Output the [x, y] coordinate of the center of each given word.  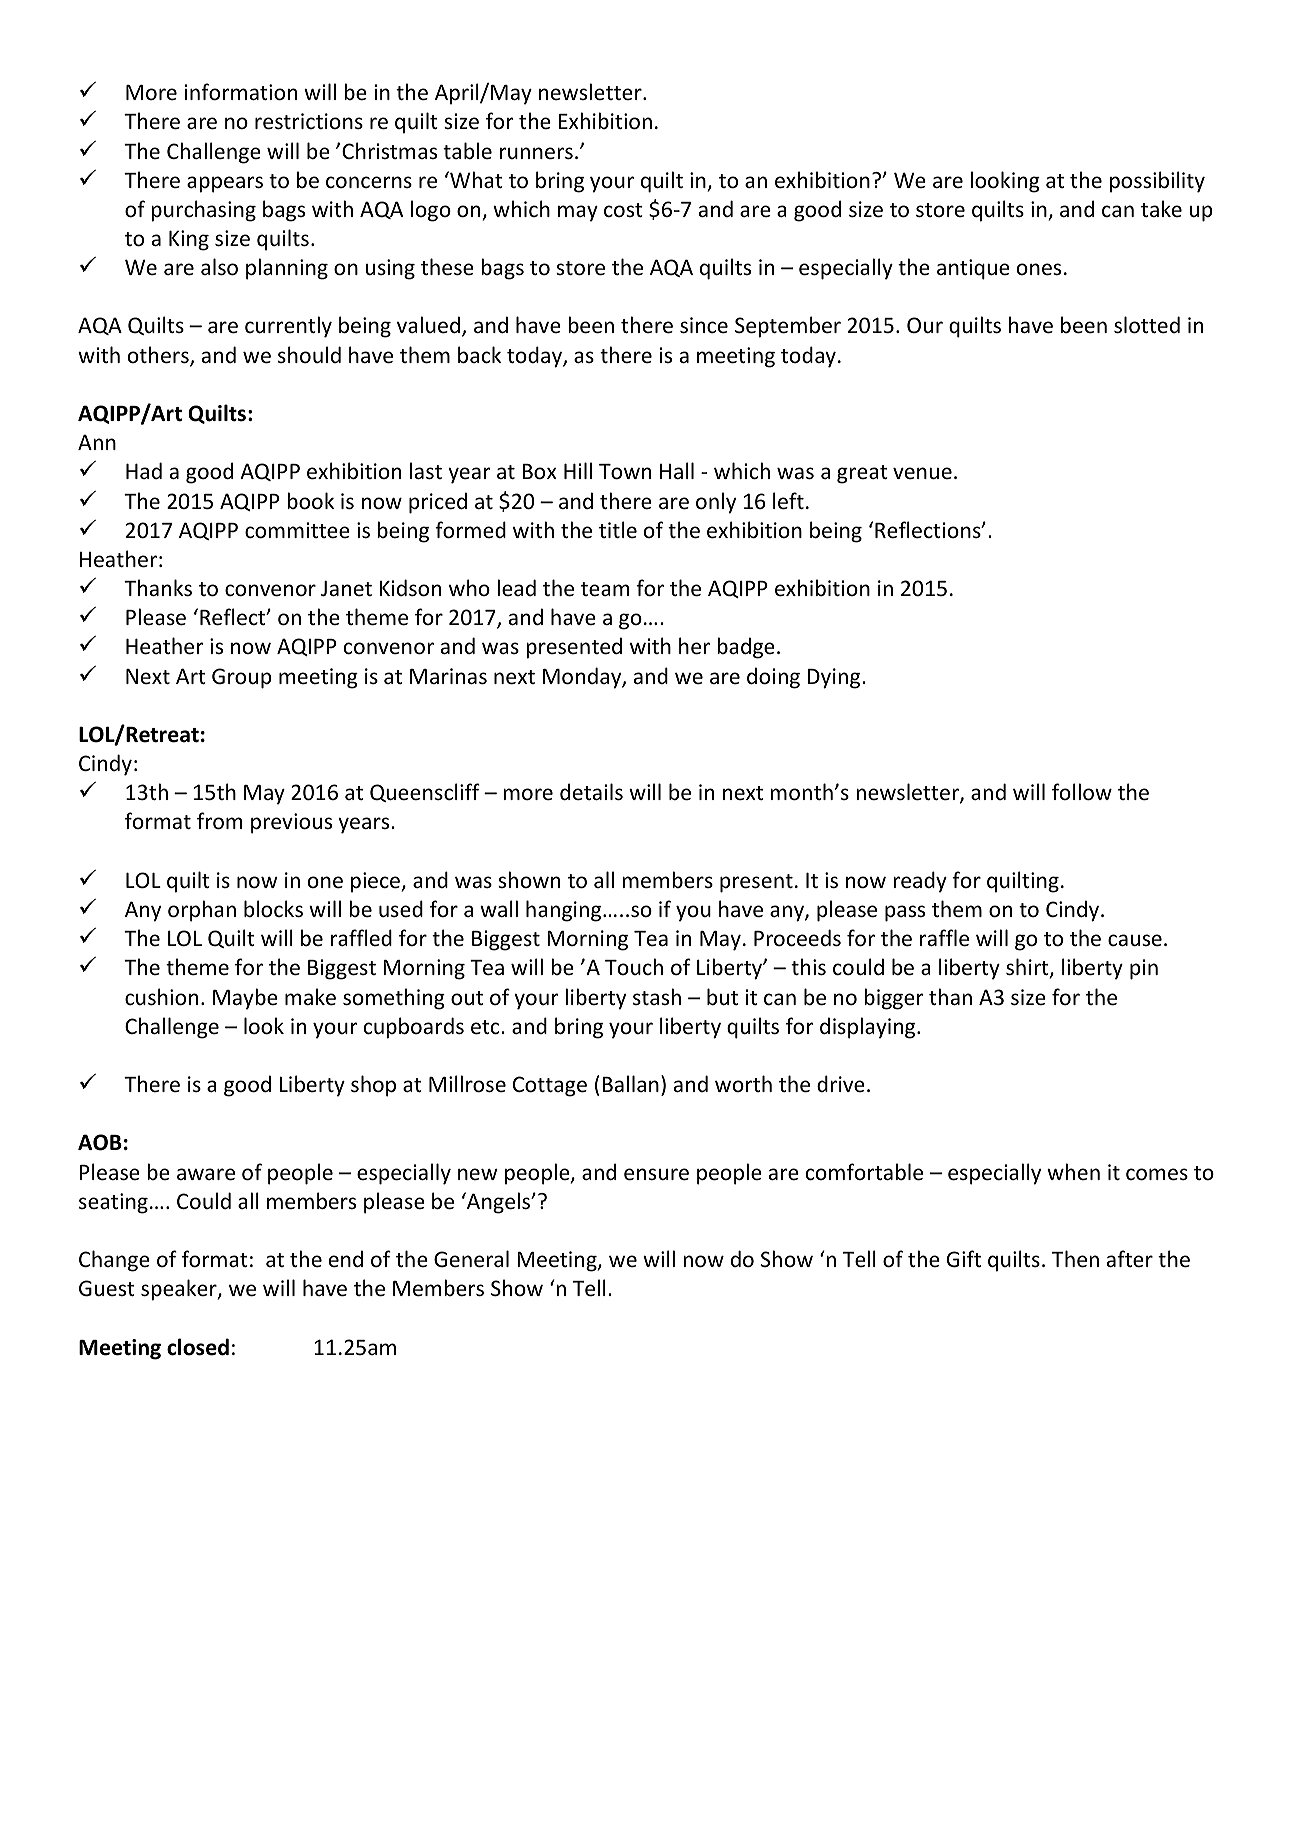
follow [1082, 792]
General [471, 1259]
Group [242, 678]
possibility [1157, 182]
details [591, 792]
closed [198, 1347]
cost [623, 210]
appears [225, 184]
